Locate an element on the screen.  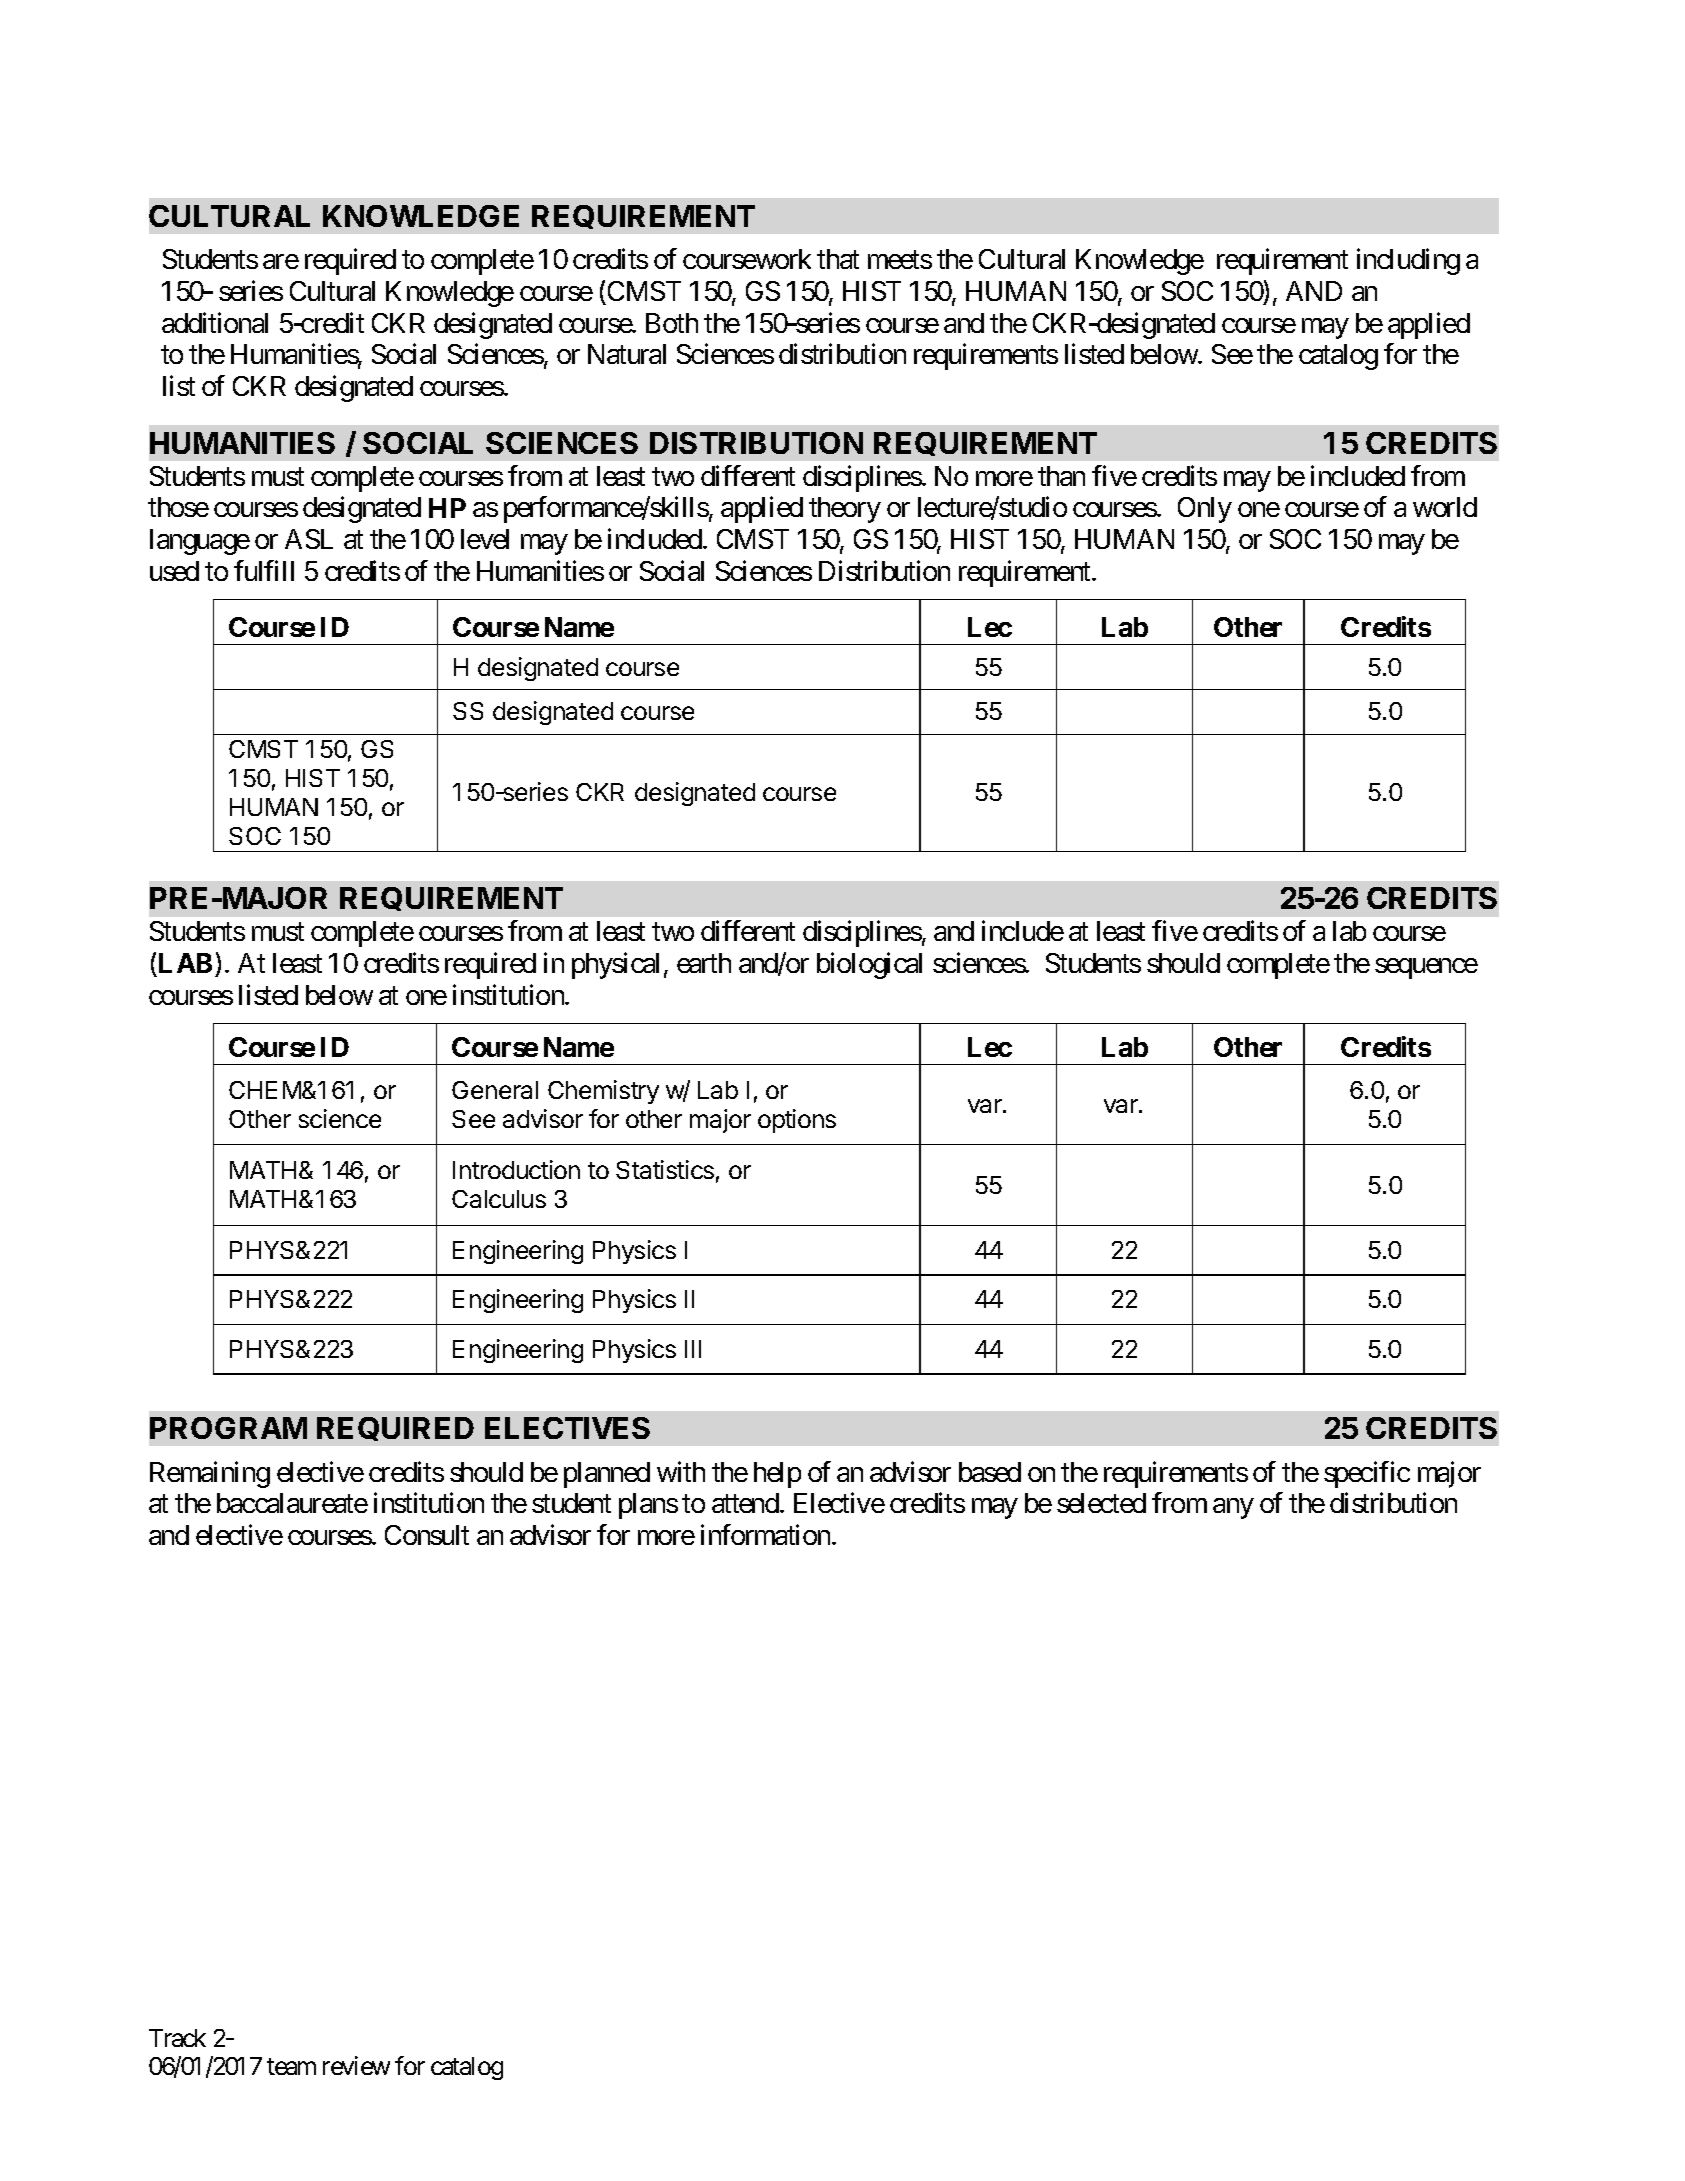
that is located at coordinates (838, 259).
